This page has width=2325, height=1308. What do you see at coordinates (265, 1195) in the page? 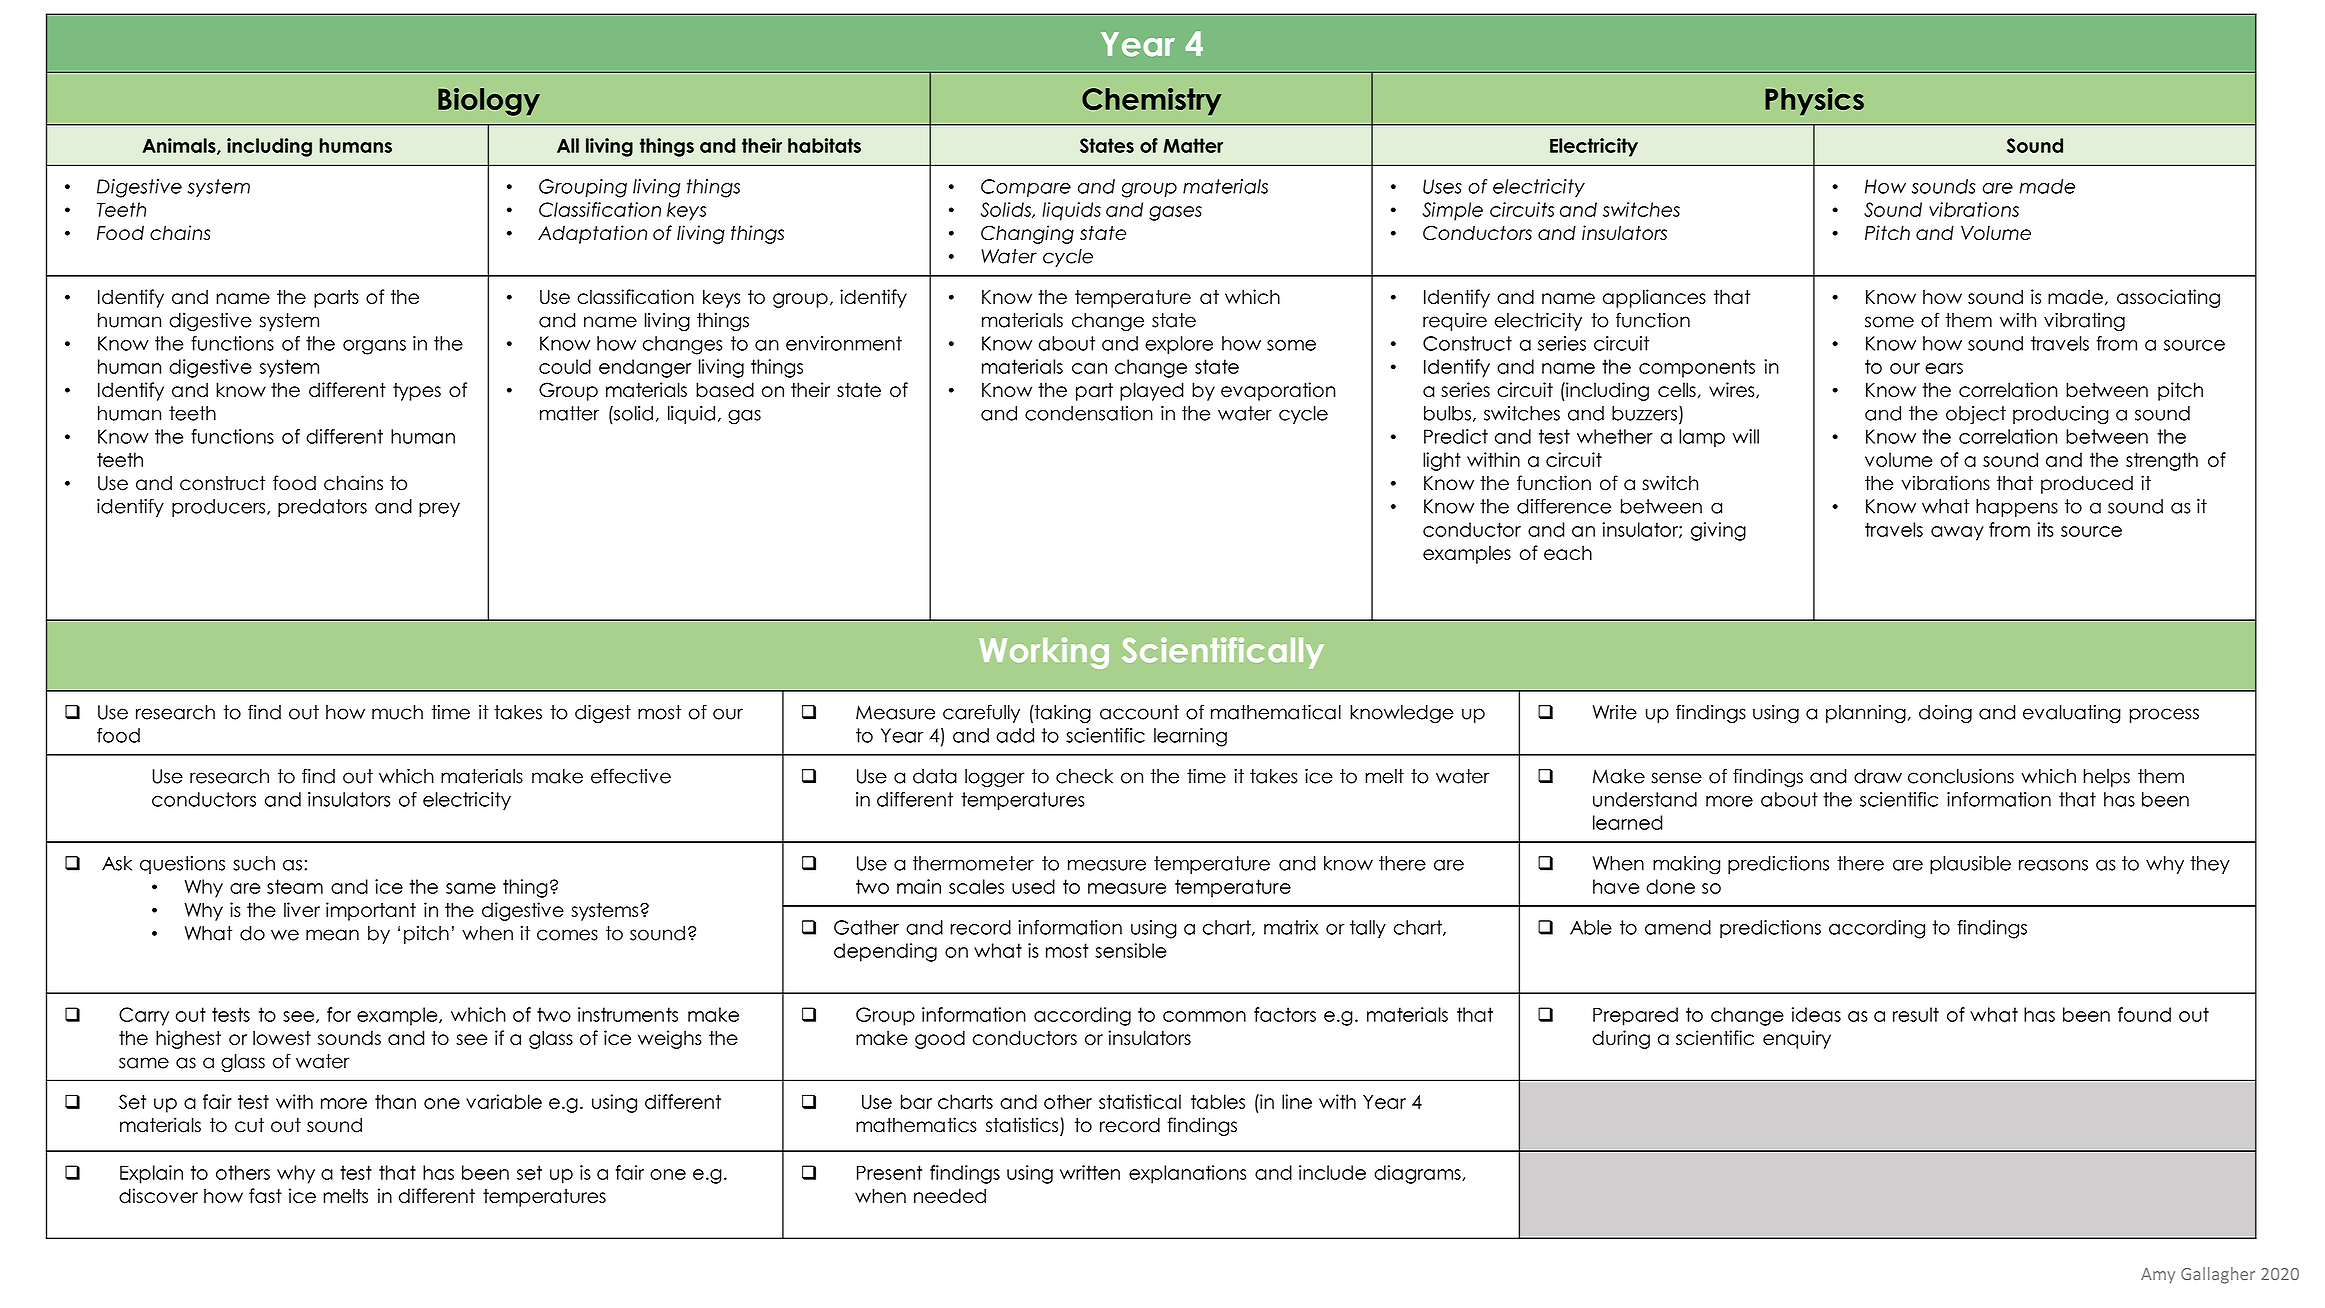
I see `fast` at bounding box center [265, 1195].
